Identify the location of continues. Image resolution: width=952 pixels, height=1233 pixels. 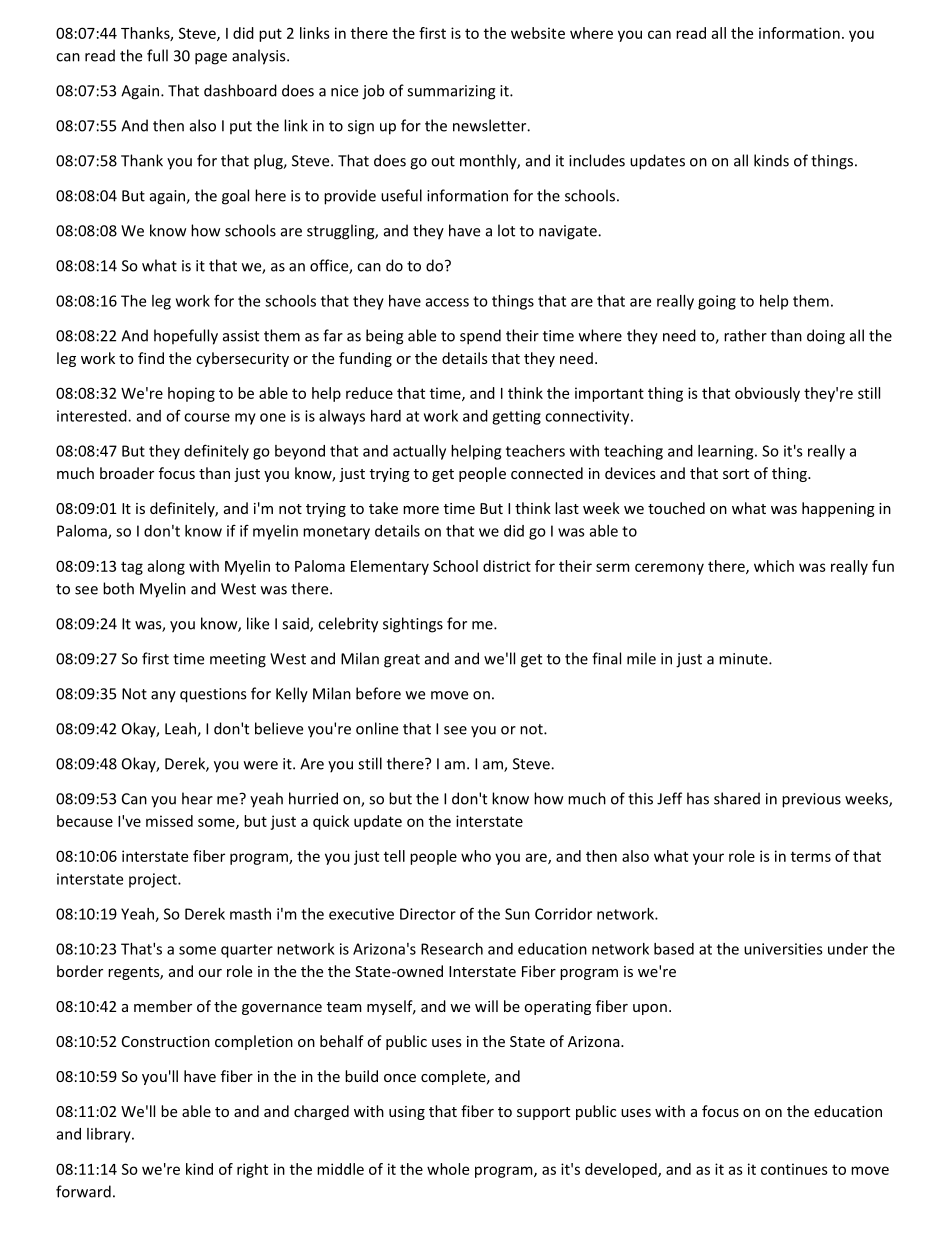
(794, 1169).
